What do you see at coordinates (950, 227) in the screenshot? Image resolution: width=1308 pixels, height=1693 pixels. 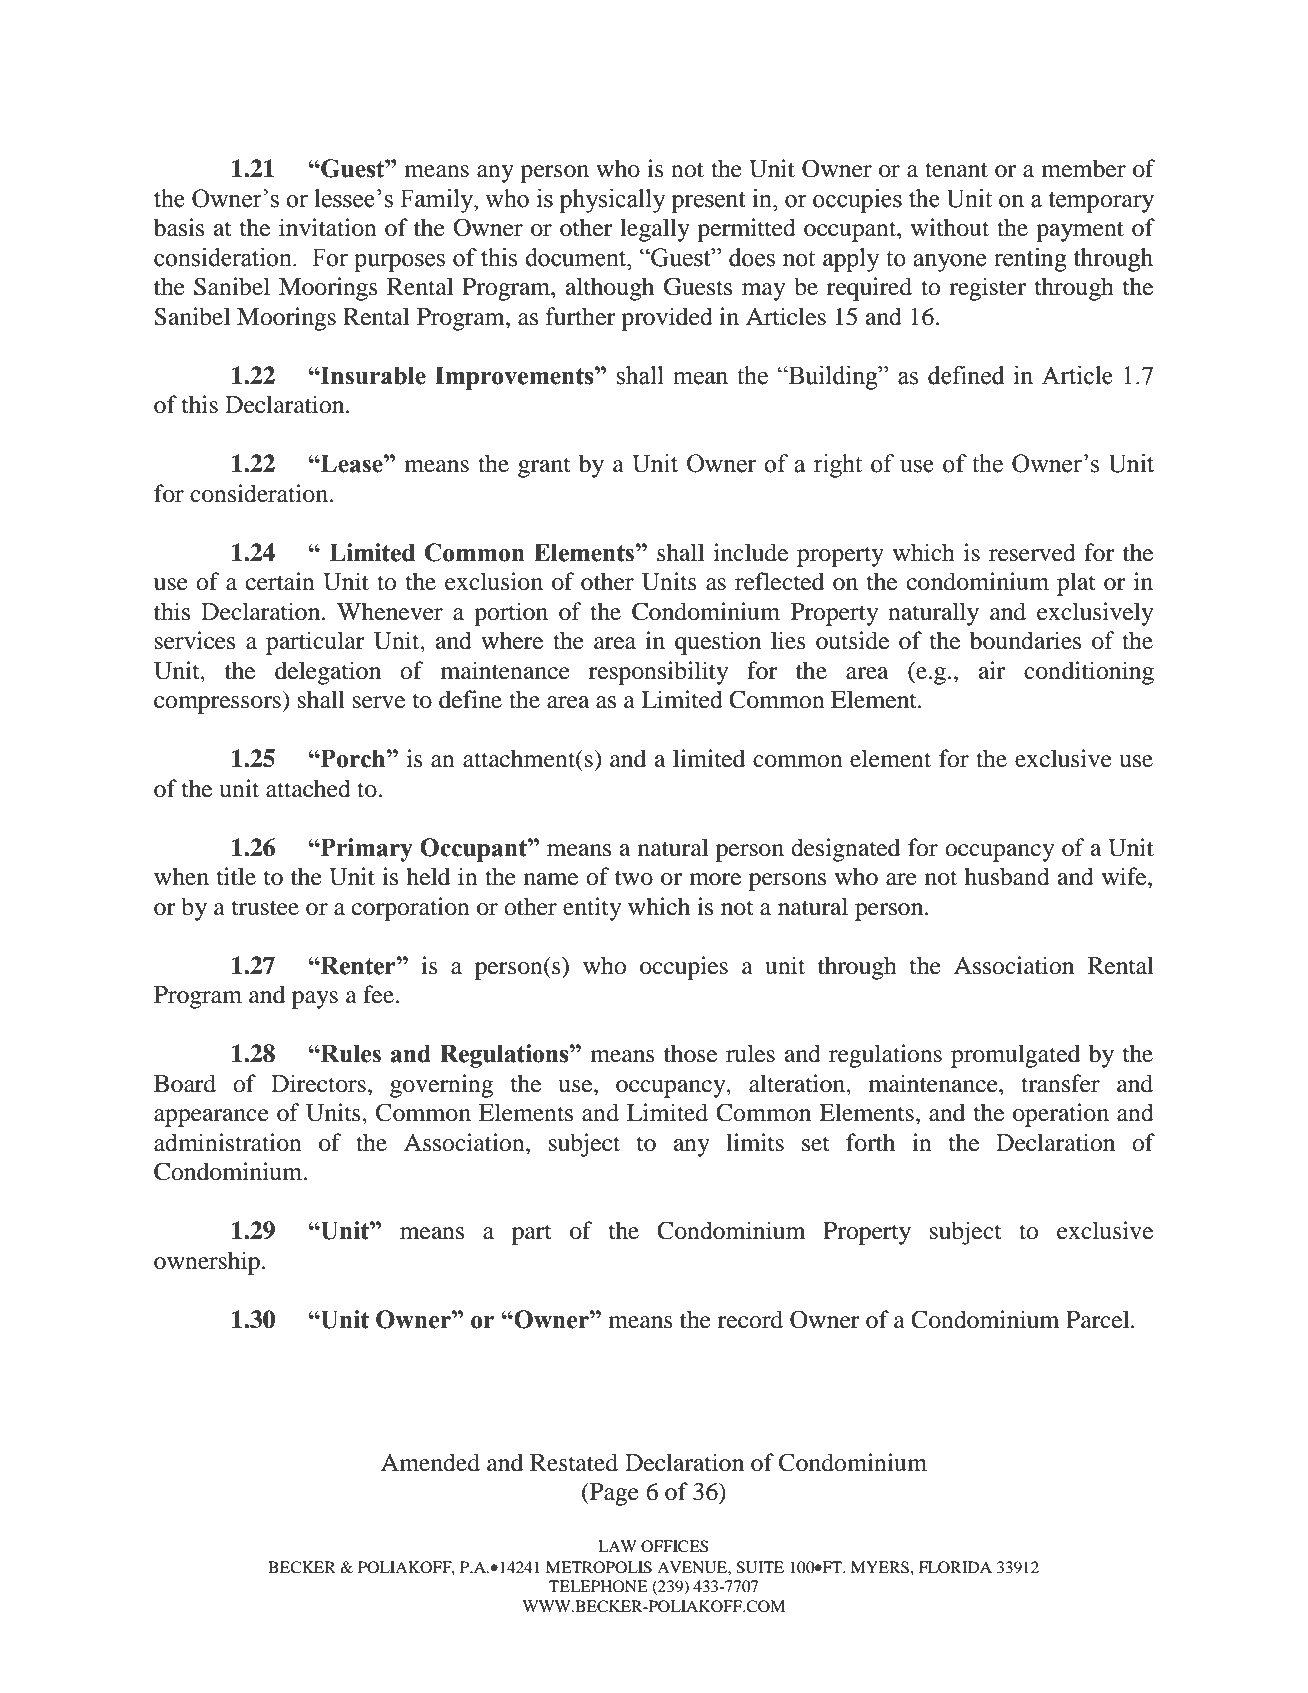 I see `without` at bounding box center [950, 227].
